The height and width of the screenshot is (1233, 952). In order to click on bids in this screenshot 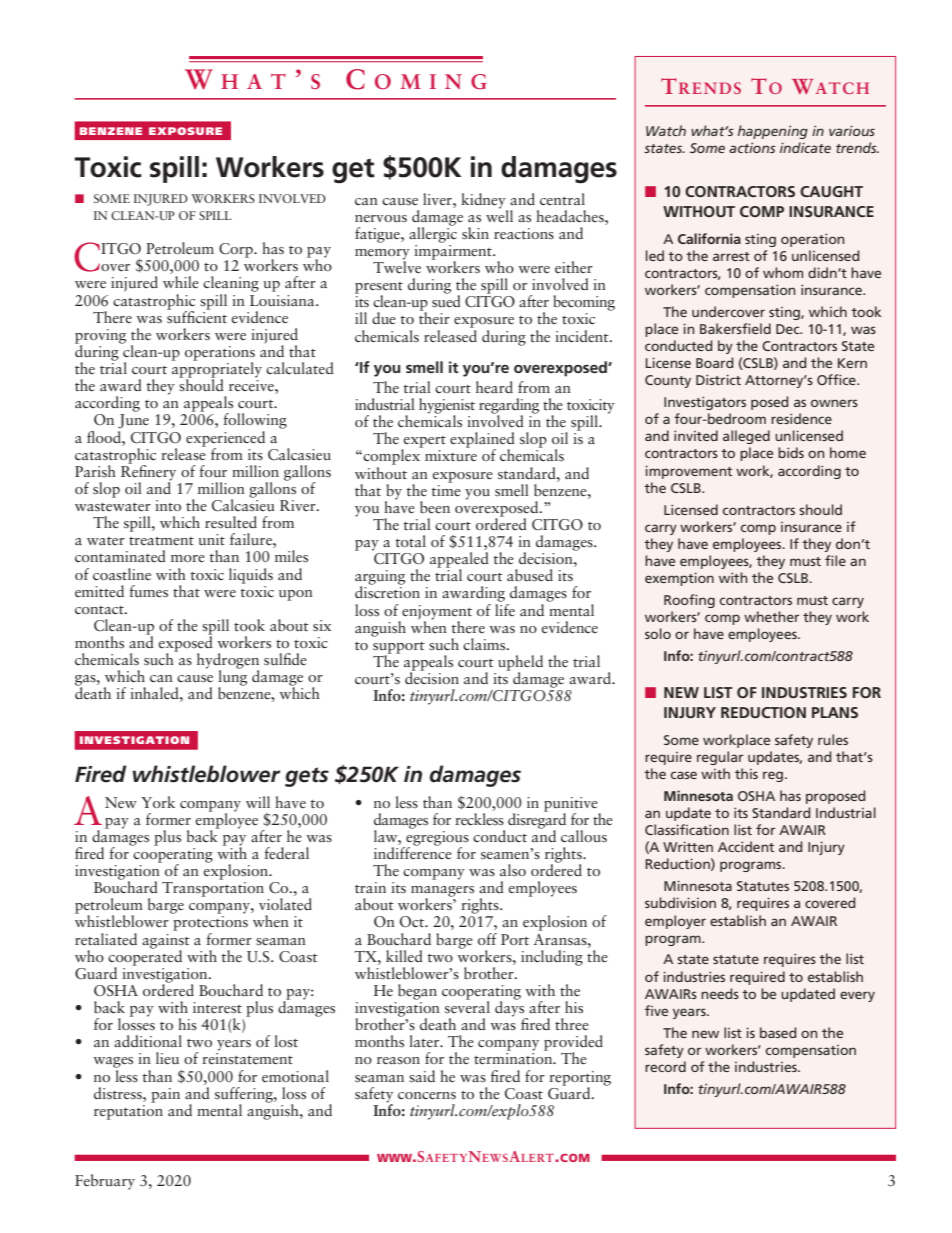, I will do `click(791, 452)`.
